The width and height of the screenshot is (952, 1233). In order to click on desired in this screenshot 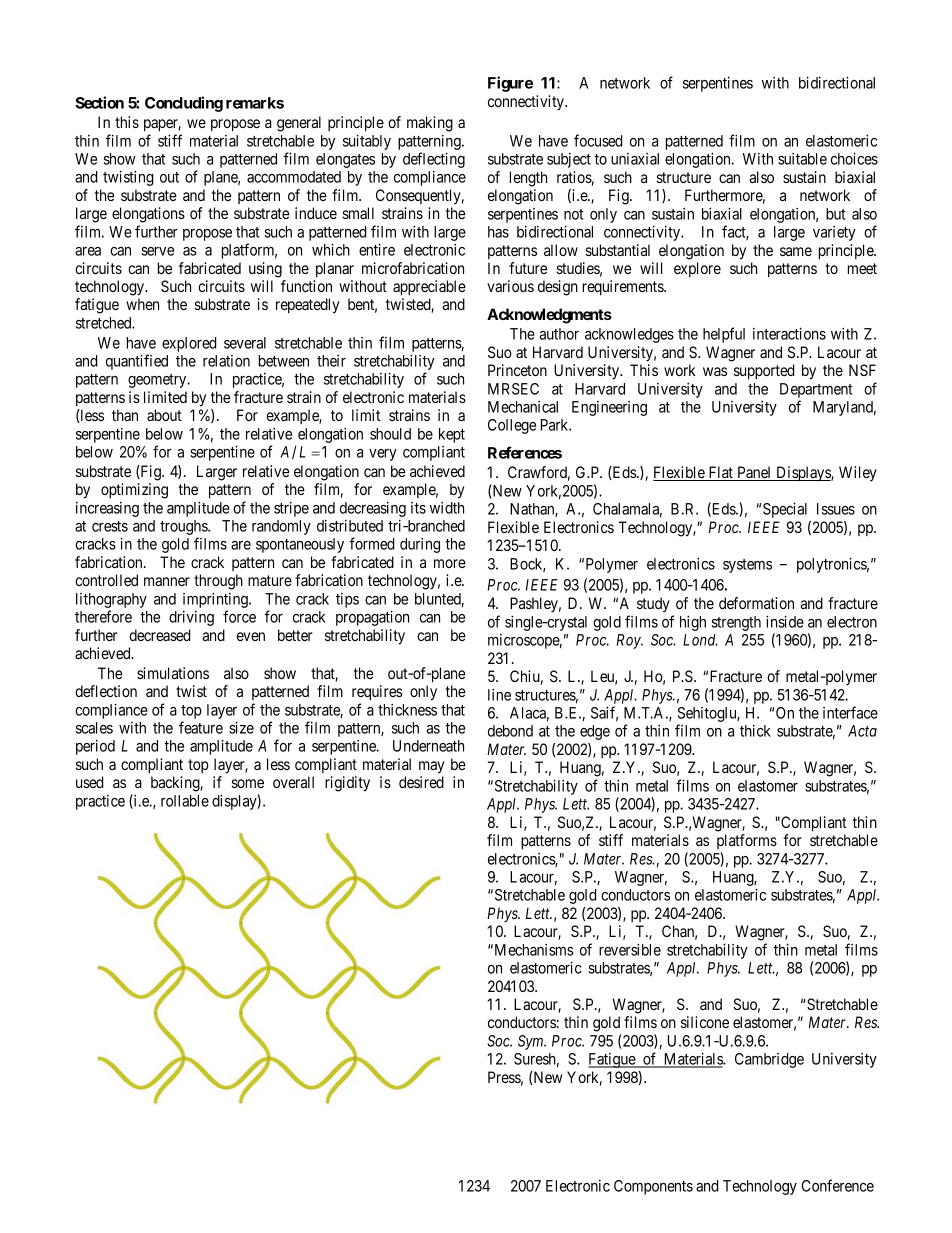, I will do `click(421, 782)`.
